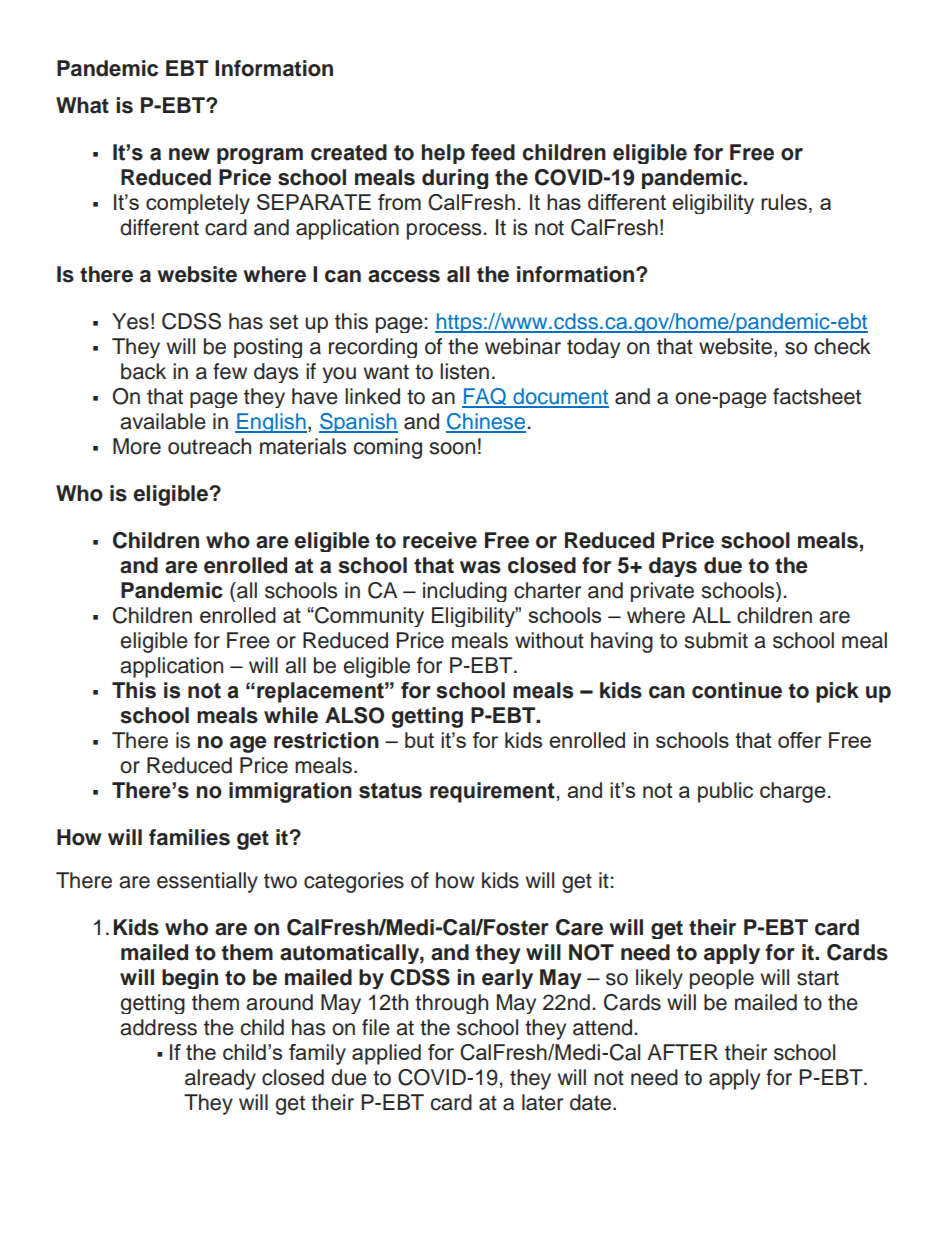 The height and width of the screenshot is (1233, 952). I want to click on rules, so click(784, 202).
